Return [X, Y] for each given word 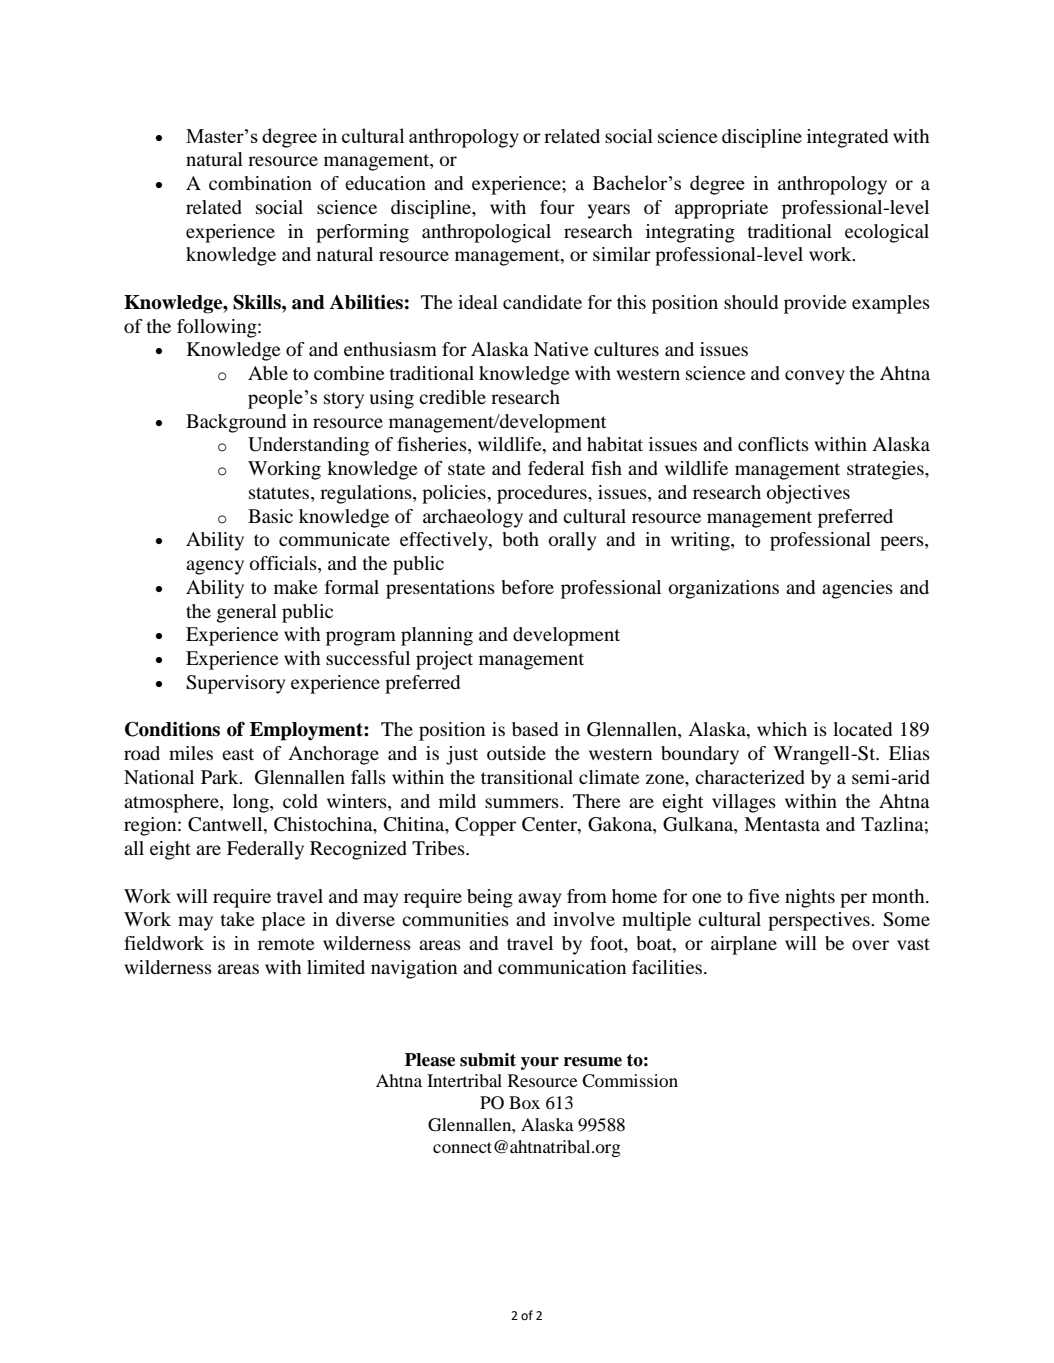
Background [236, 423]
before [527, 587]
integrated [847, 138]
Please [430, 1060]
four [557, 207]
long [252, 803]
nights [810, 898]
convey [815, 377]
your [540, 1063]
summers [523, 803]
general [247, 613]
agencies [857, 589]
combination [260, 183]
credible [452, 397]
